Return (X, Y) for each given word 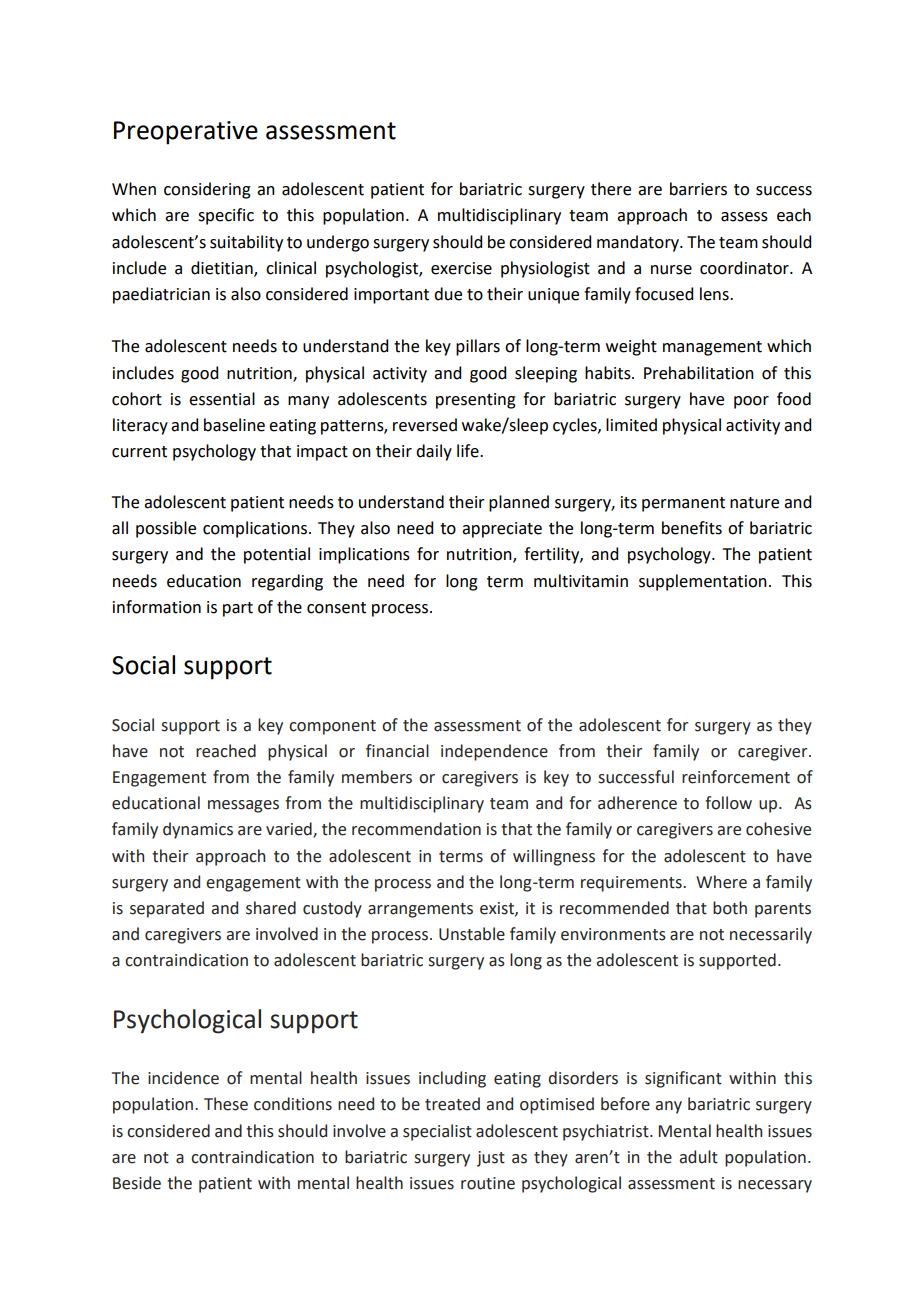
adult (698, 1157)
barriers (698, 189)
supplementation (703, 582)
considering (207, 190)
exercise (461, 268)
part (238, 609)
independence (494, 752)
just (491, 1159)
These (226, 1104)
